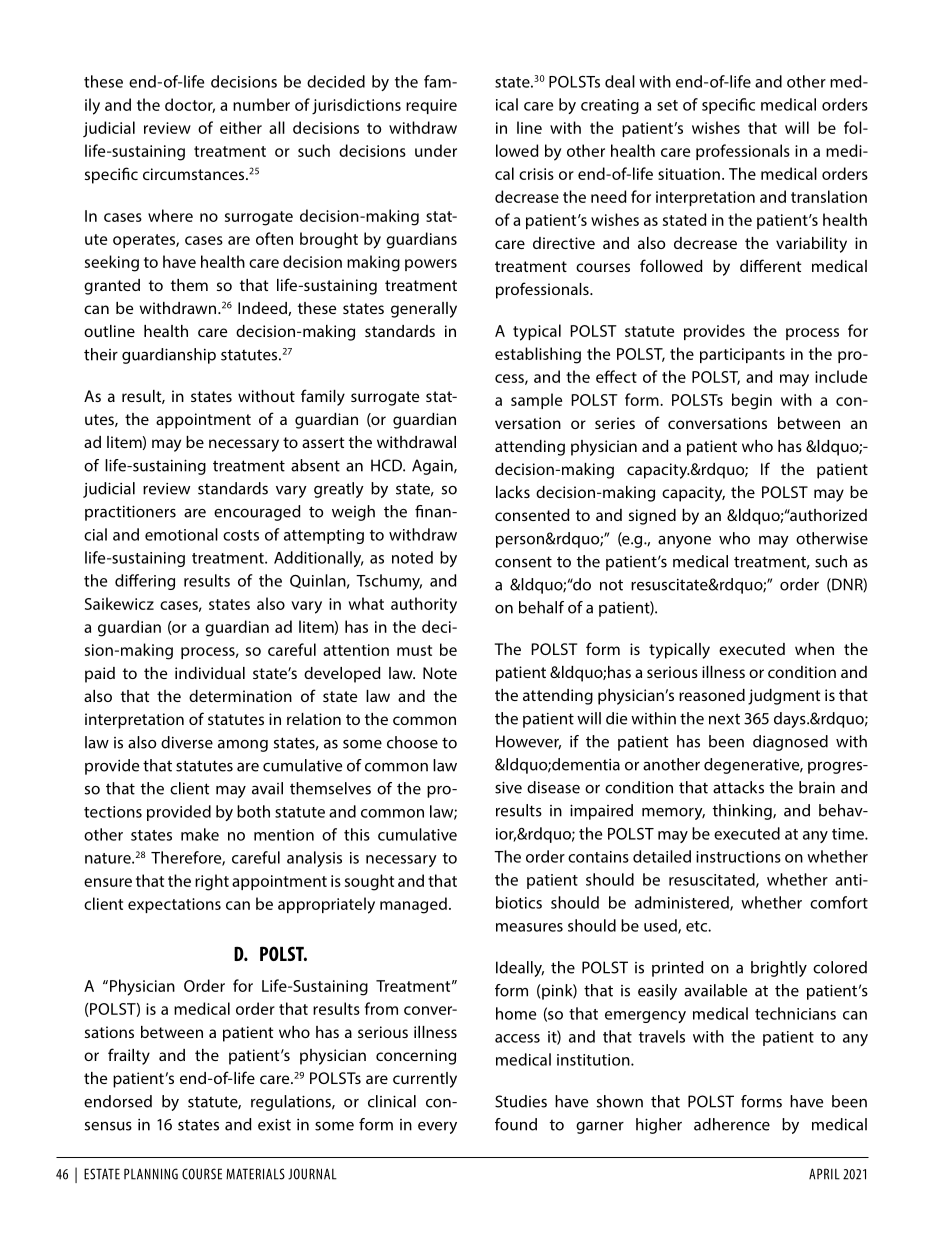 This page has width=952, height=1233. I want to click on when, so click(814, 649).
